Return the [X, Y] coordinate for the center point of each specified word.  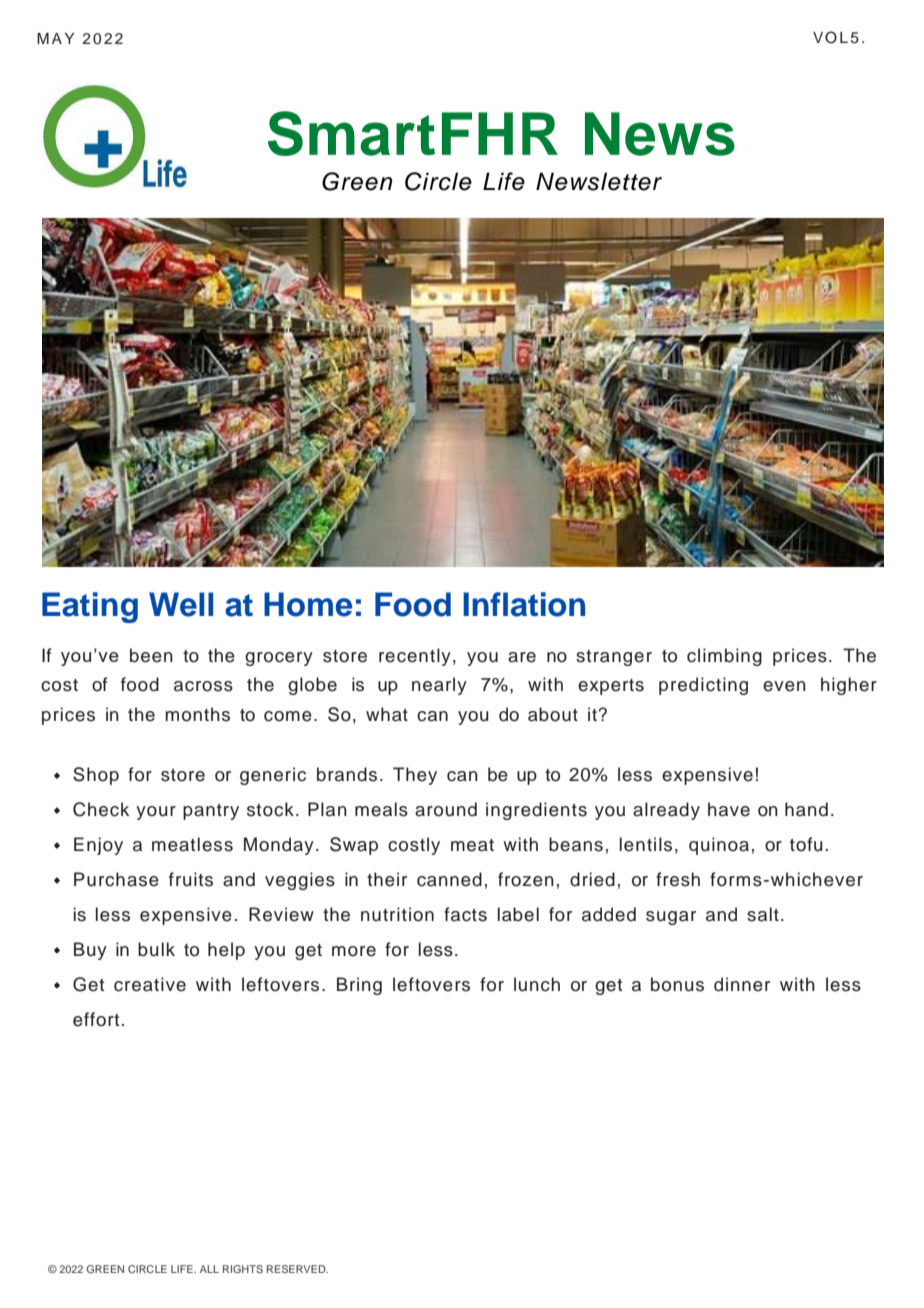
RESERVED [297, 1269]
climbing [724, 657]
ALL [209, 1269]
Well [181, 604]
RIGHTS [243, 1269]
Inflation [524, 604]
